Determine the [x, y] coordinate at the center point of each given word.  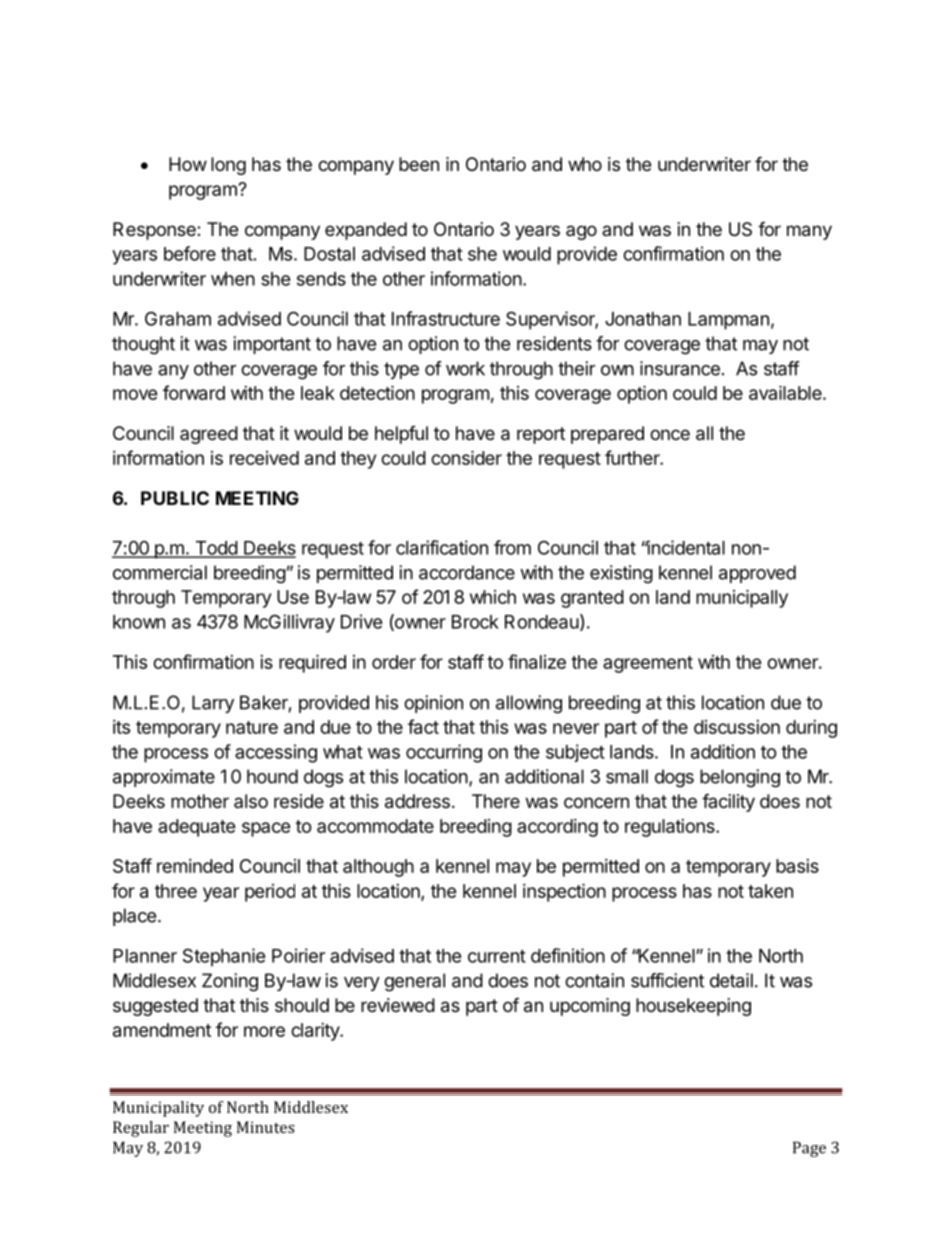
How [188, 164]
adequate [197, 828]
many [809, 232]
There [496, 801]
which [493, 597]
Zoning [230, 982]
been [419, 164]
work [465, 368]
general [414, 982]
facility [728, 802]
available [786, 392]
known [139, 622]
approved [757, 574]
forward [194, 392]
